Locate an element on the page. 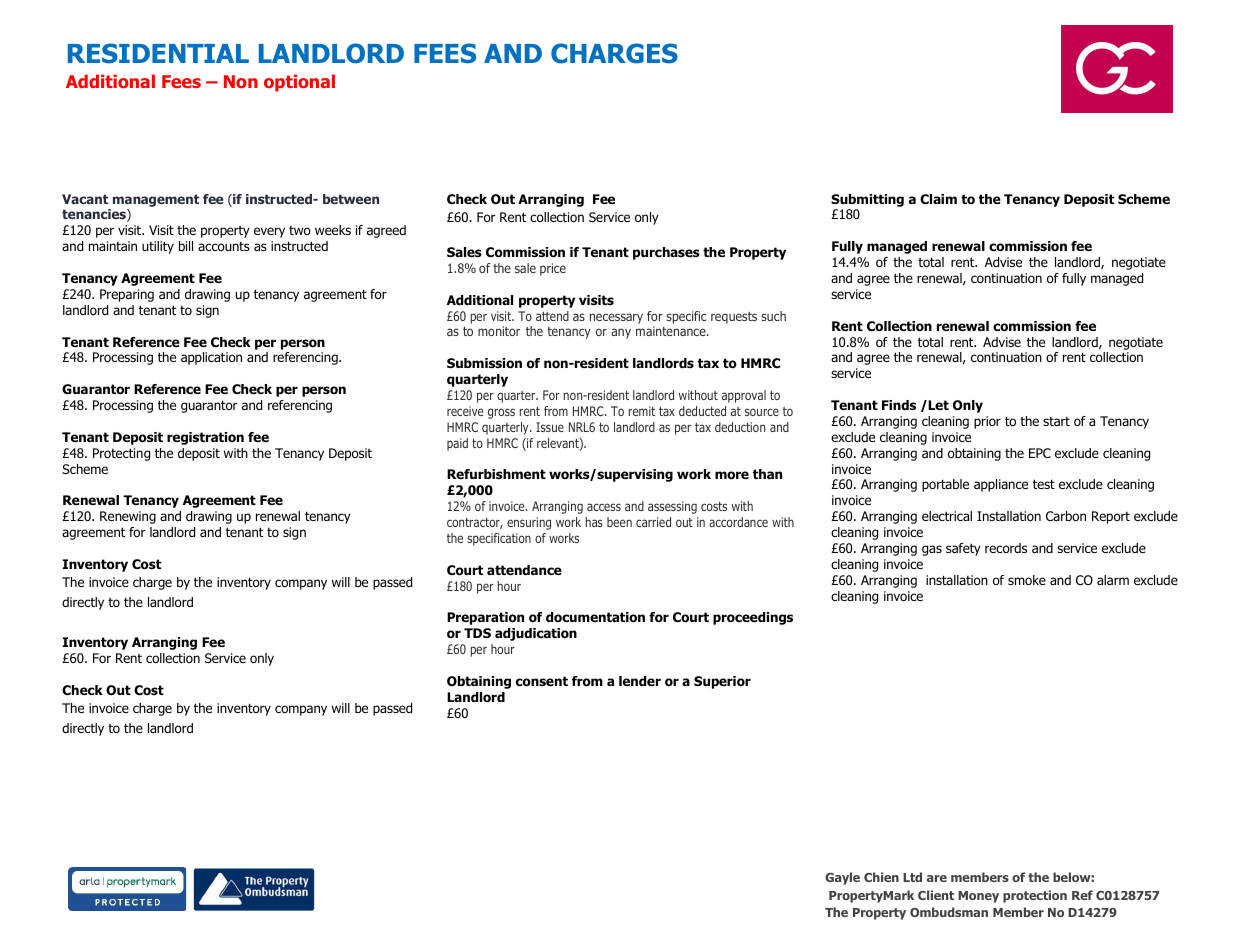  prior is located at coordinates (987, 422).
